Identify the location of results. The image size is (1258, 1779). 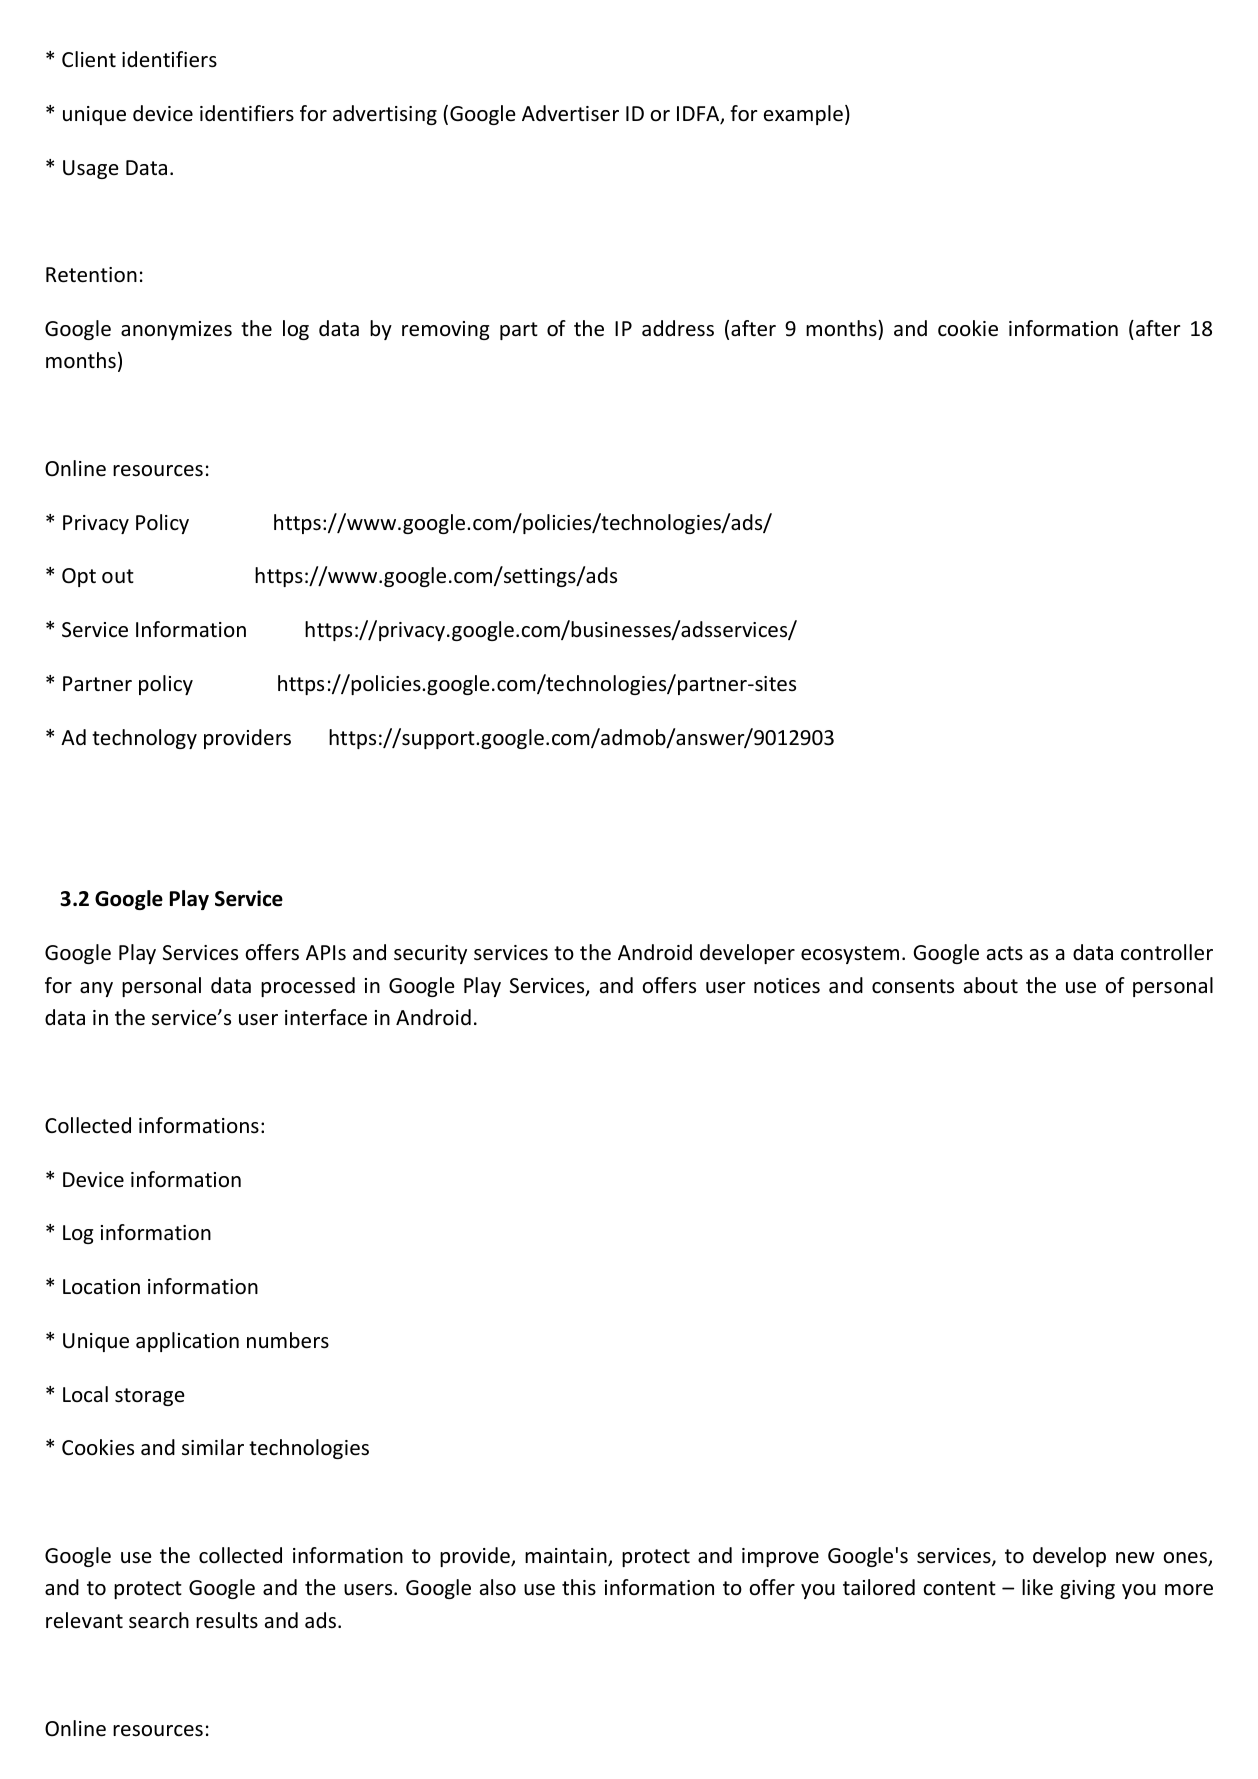
(227, 1620).
